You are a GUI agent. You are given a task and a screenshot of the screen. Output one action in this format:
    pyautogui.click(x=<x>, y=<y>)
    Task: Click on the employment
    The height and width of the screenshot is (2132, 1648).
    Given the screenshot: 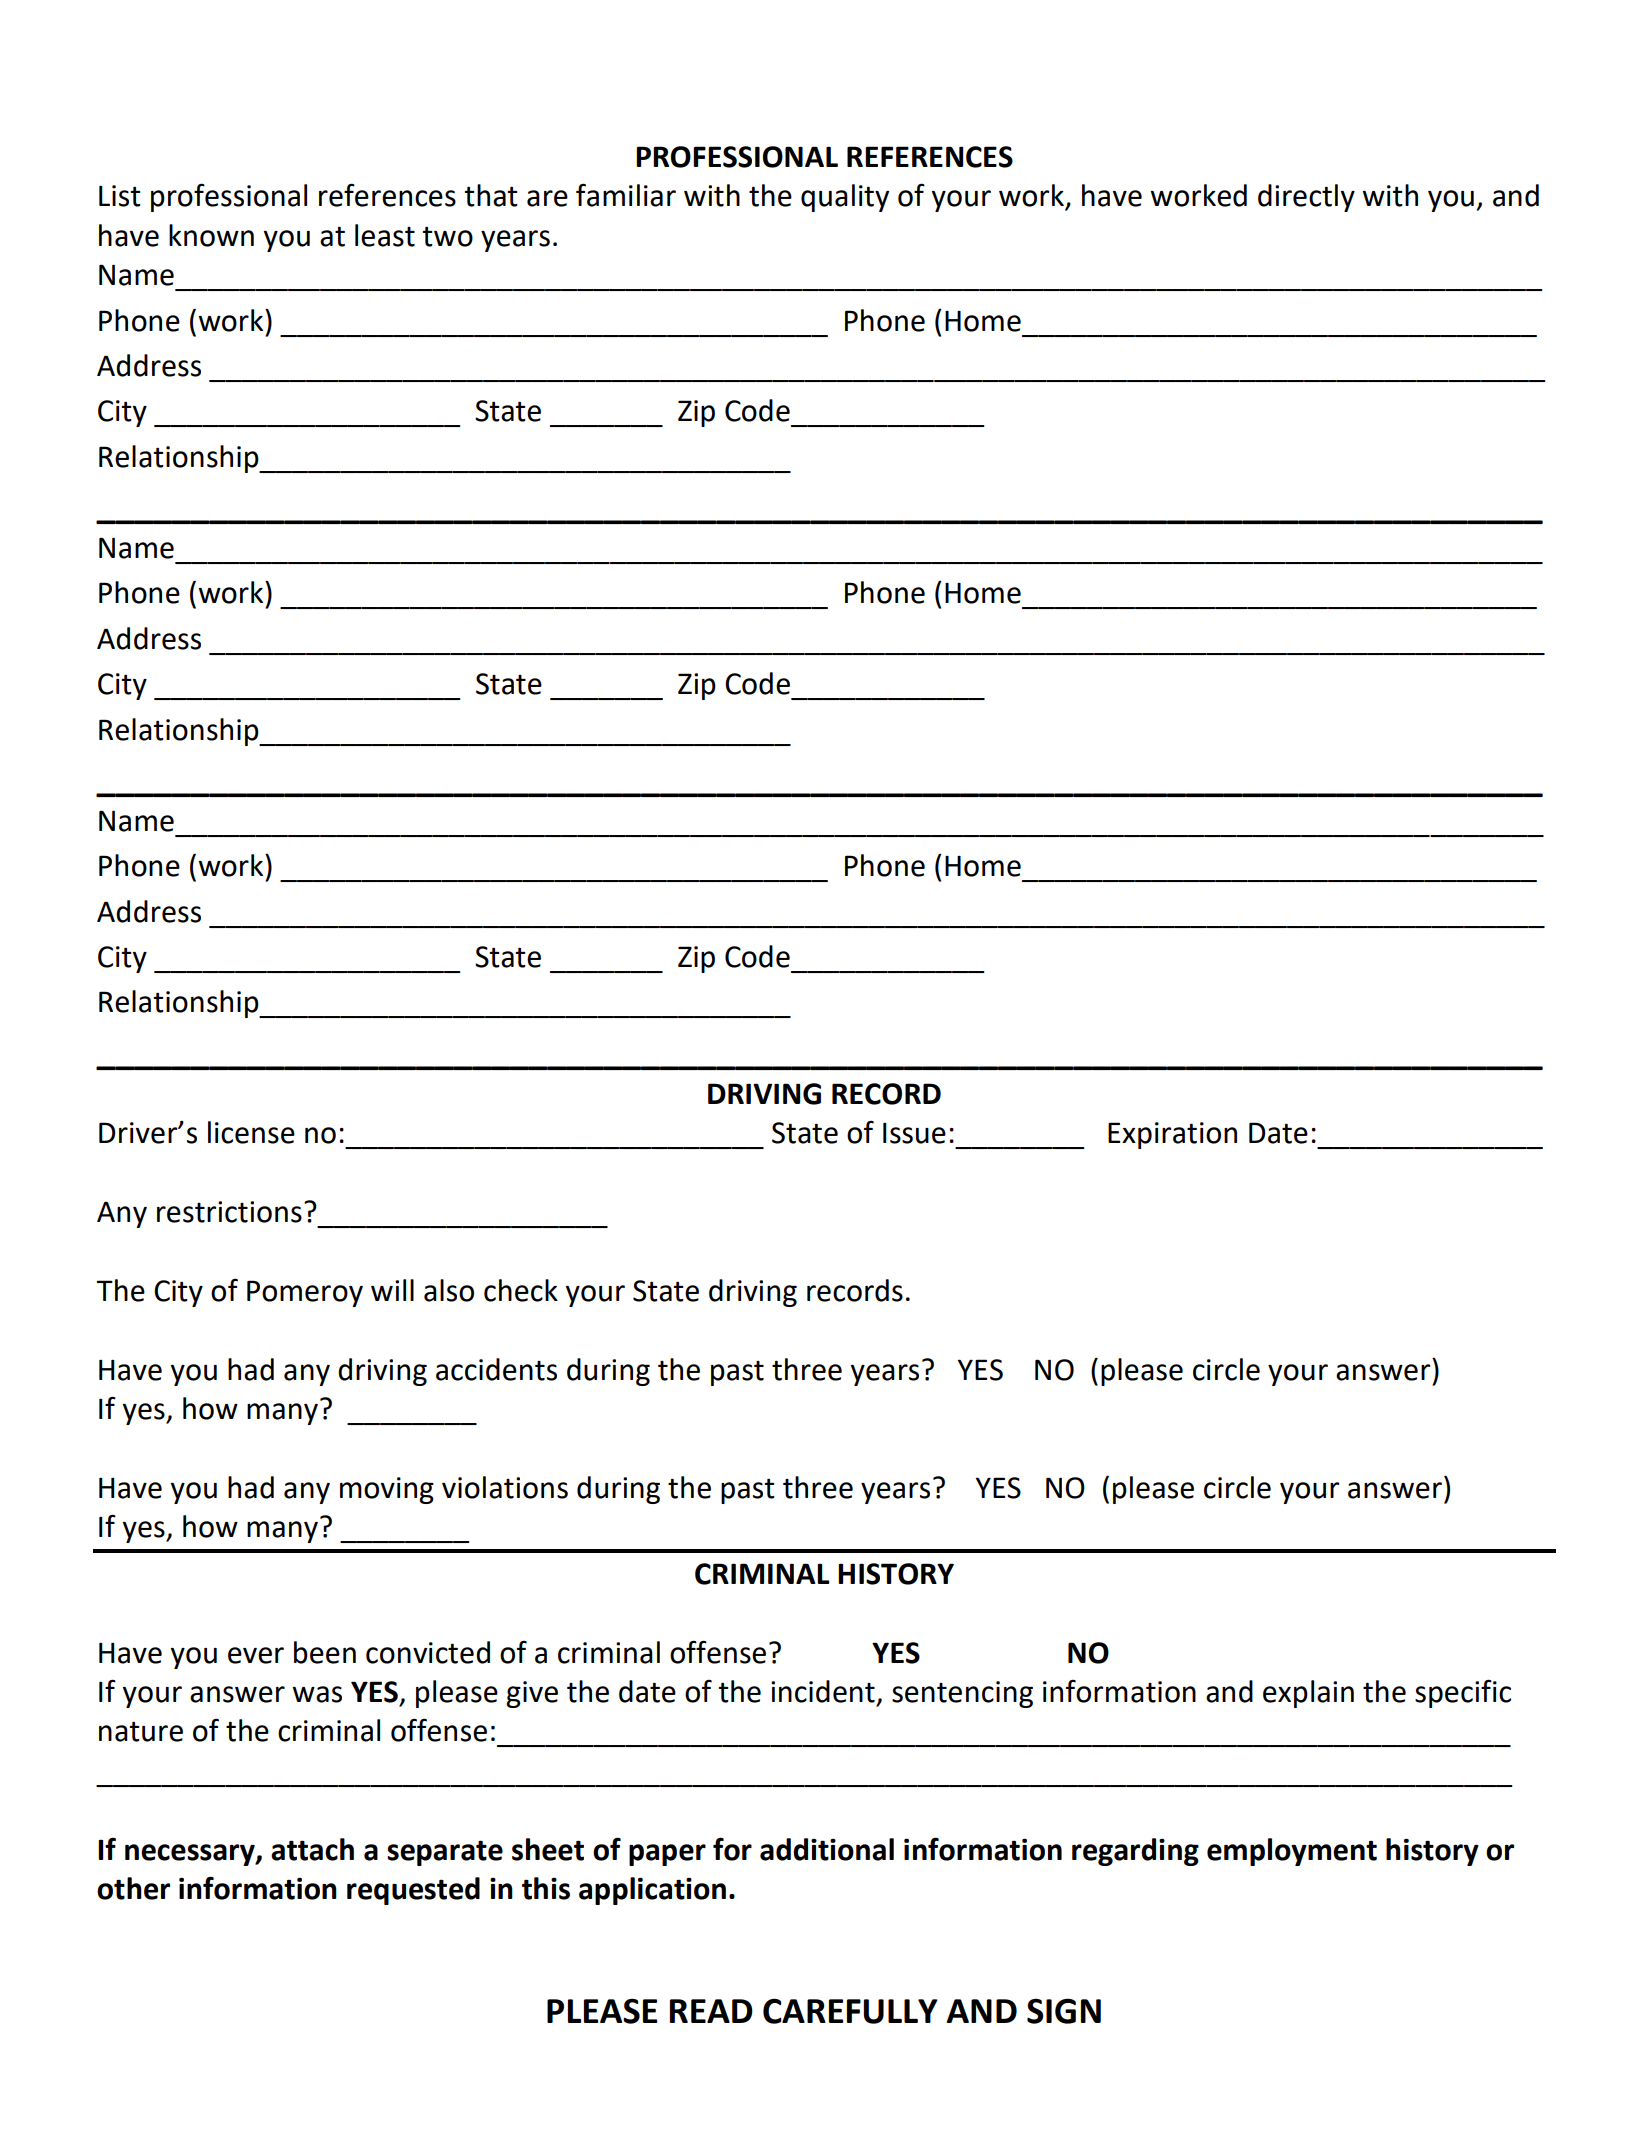 What is the action you would take?
    pyautogui.click(x=1292, y=1852)
